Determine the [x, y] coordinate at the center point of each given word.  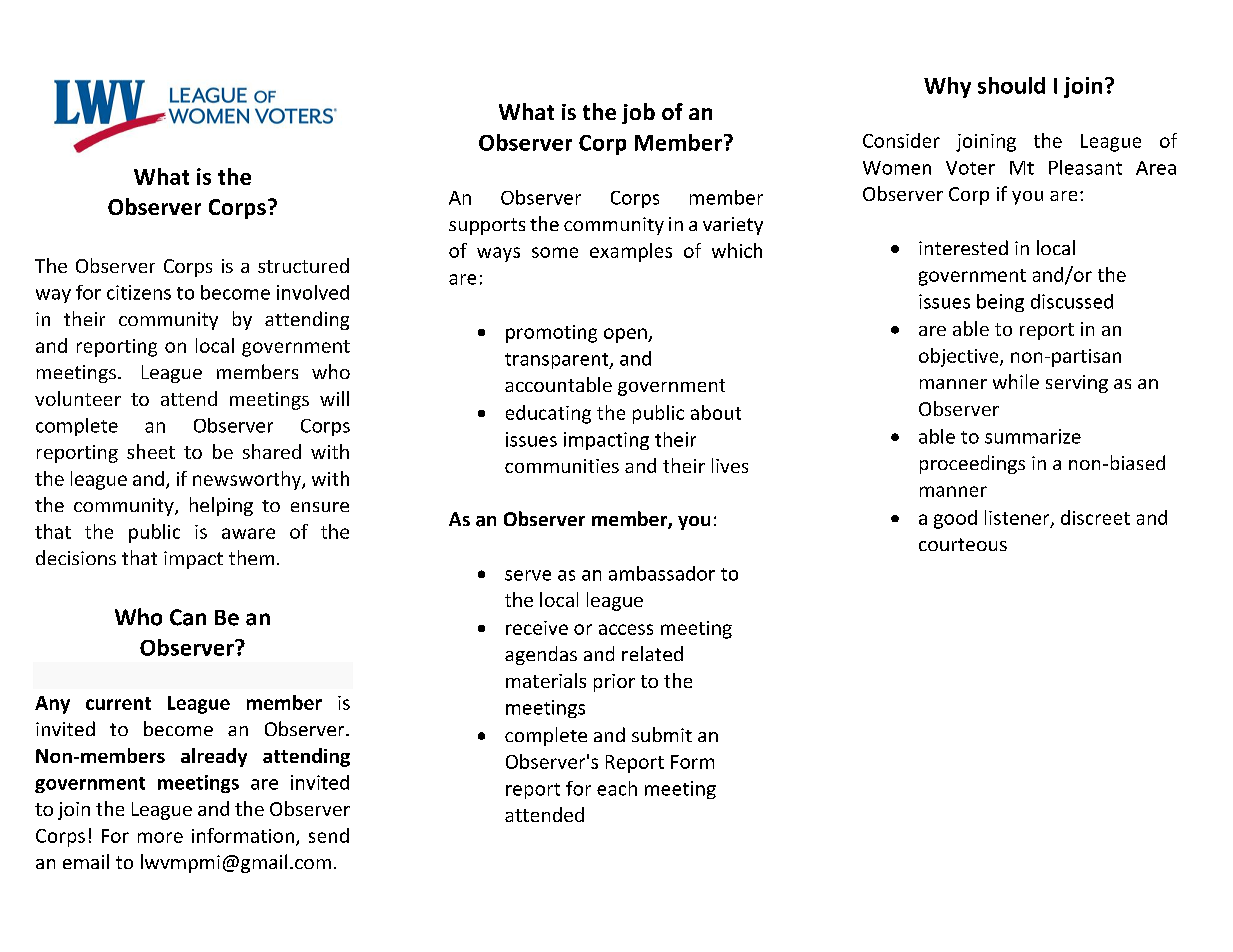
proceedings [972, 464]
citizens [139, 292]
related [652, 653]
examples [631, 252]
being [1000, 303]
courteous [963, 544]
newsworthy [248, 480]
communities [562, 466]
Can [188, 617]
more [160, 837]
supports [487, 226]
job [638, 113]
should [1011, 85]
